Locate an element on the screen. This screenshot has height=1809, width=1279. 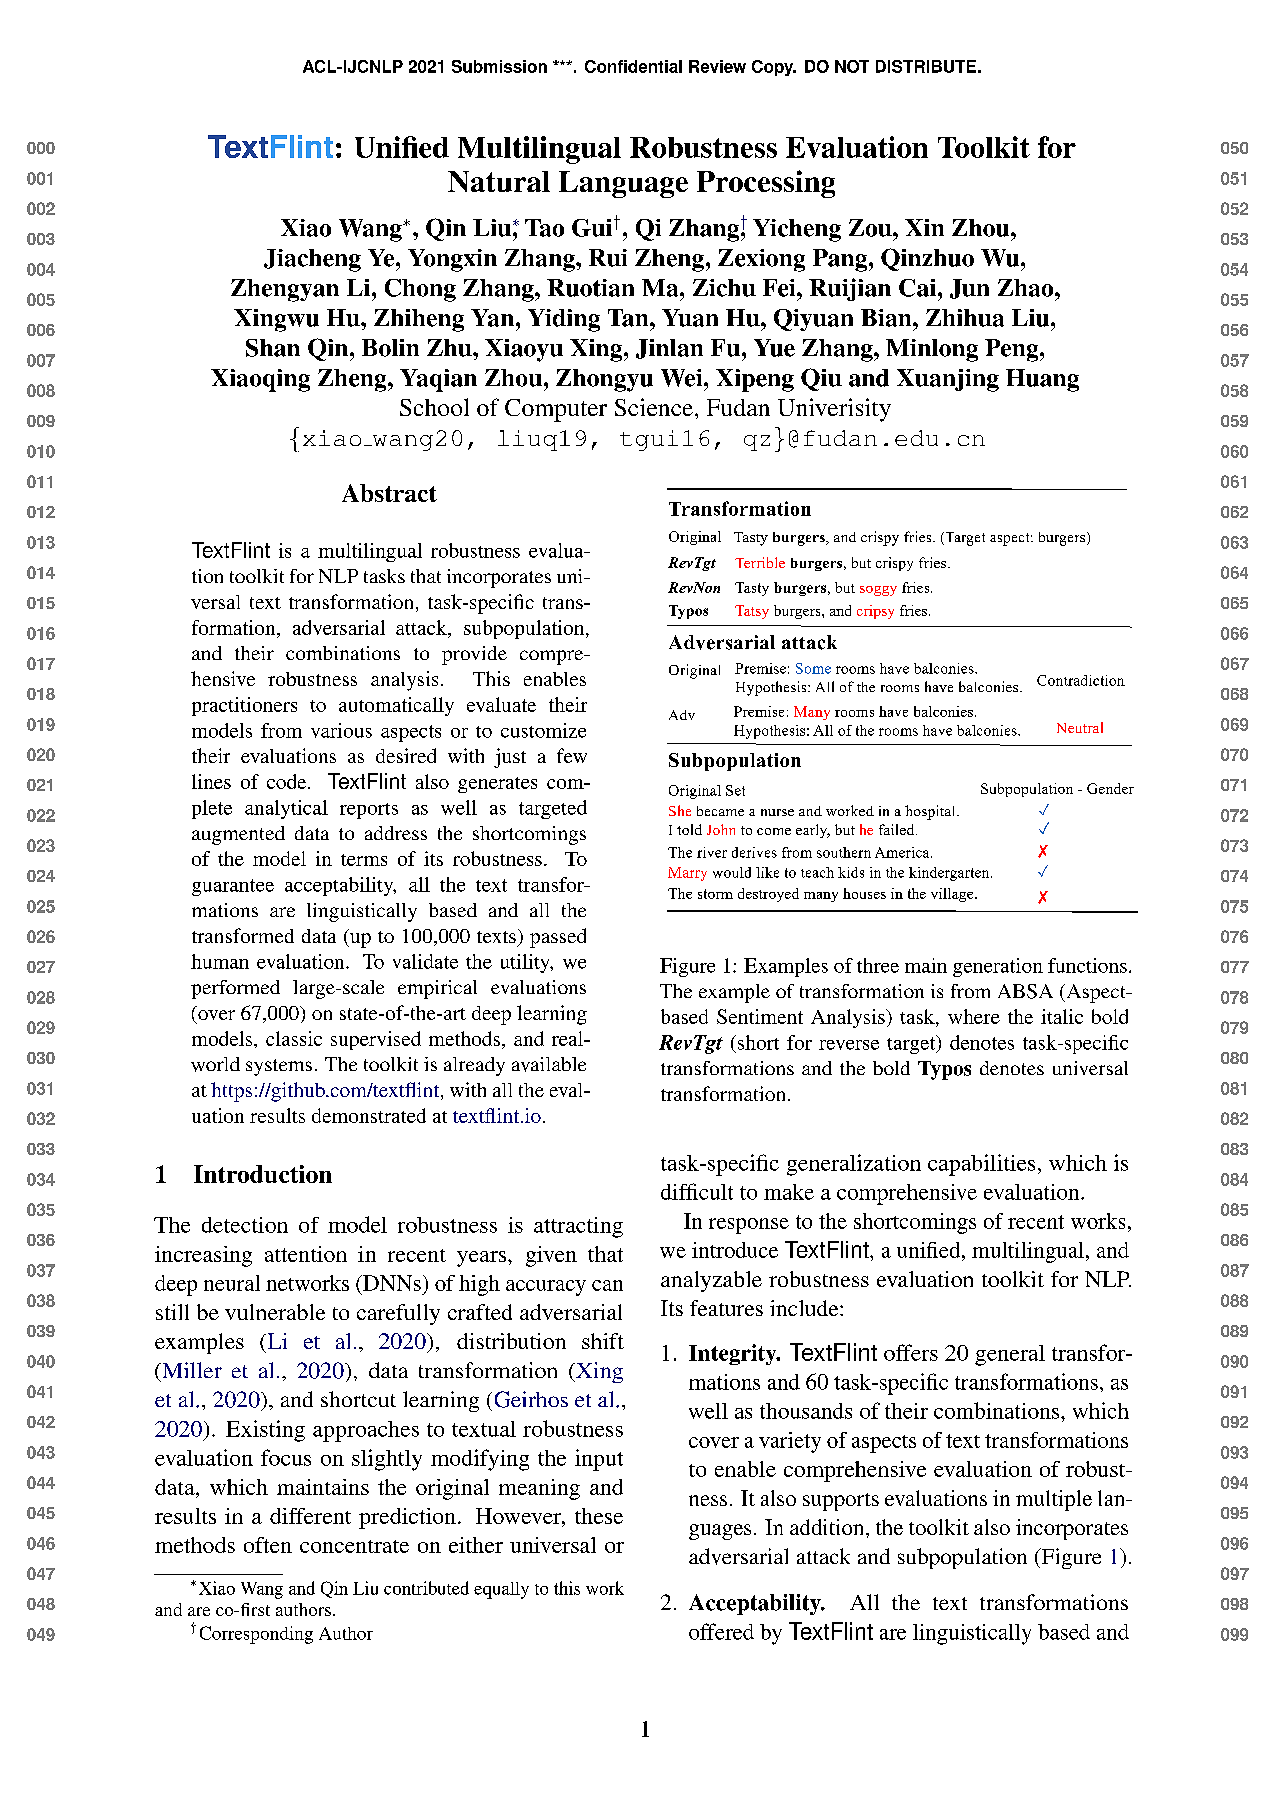
increasing is located at coordinates (203, 1256).
